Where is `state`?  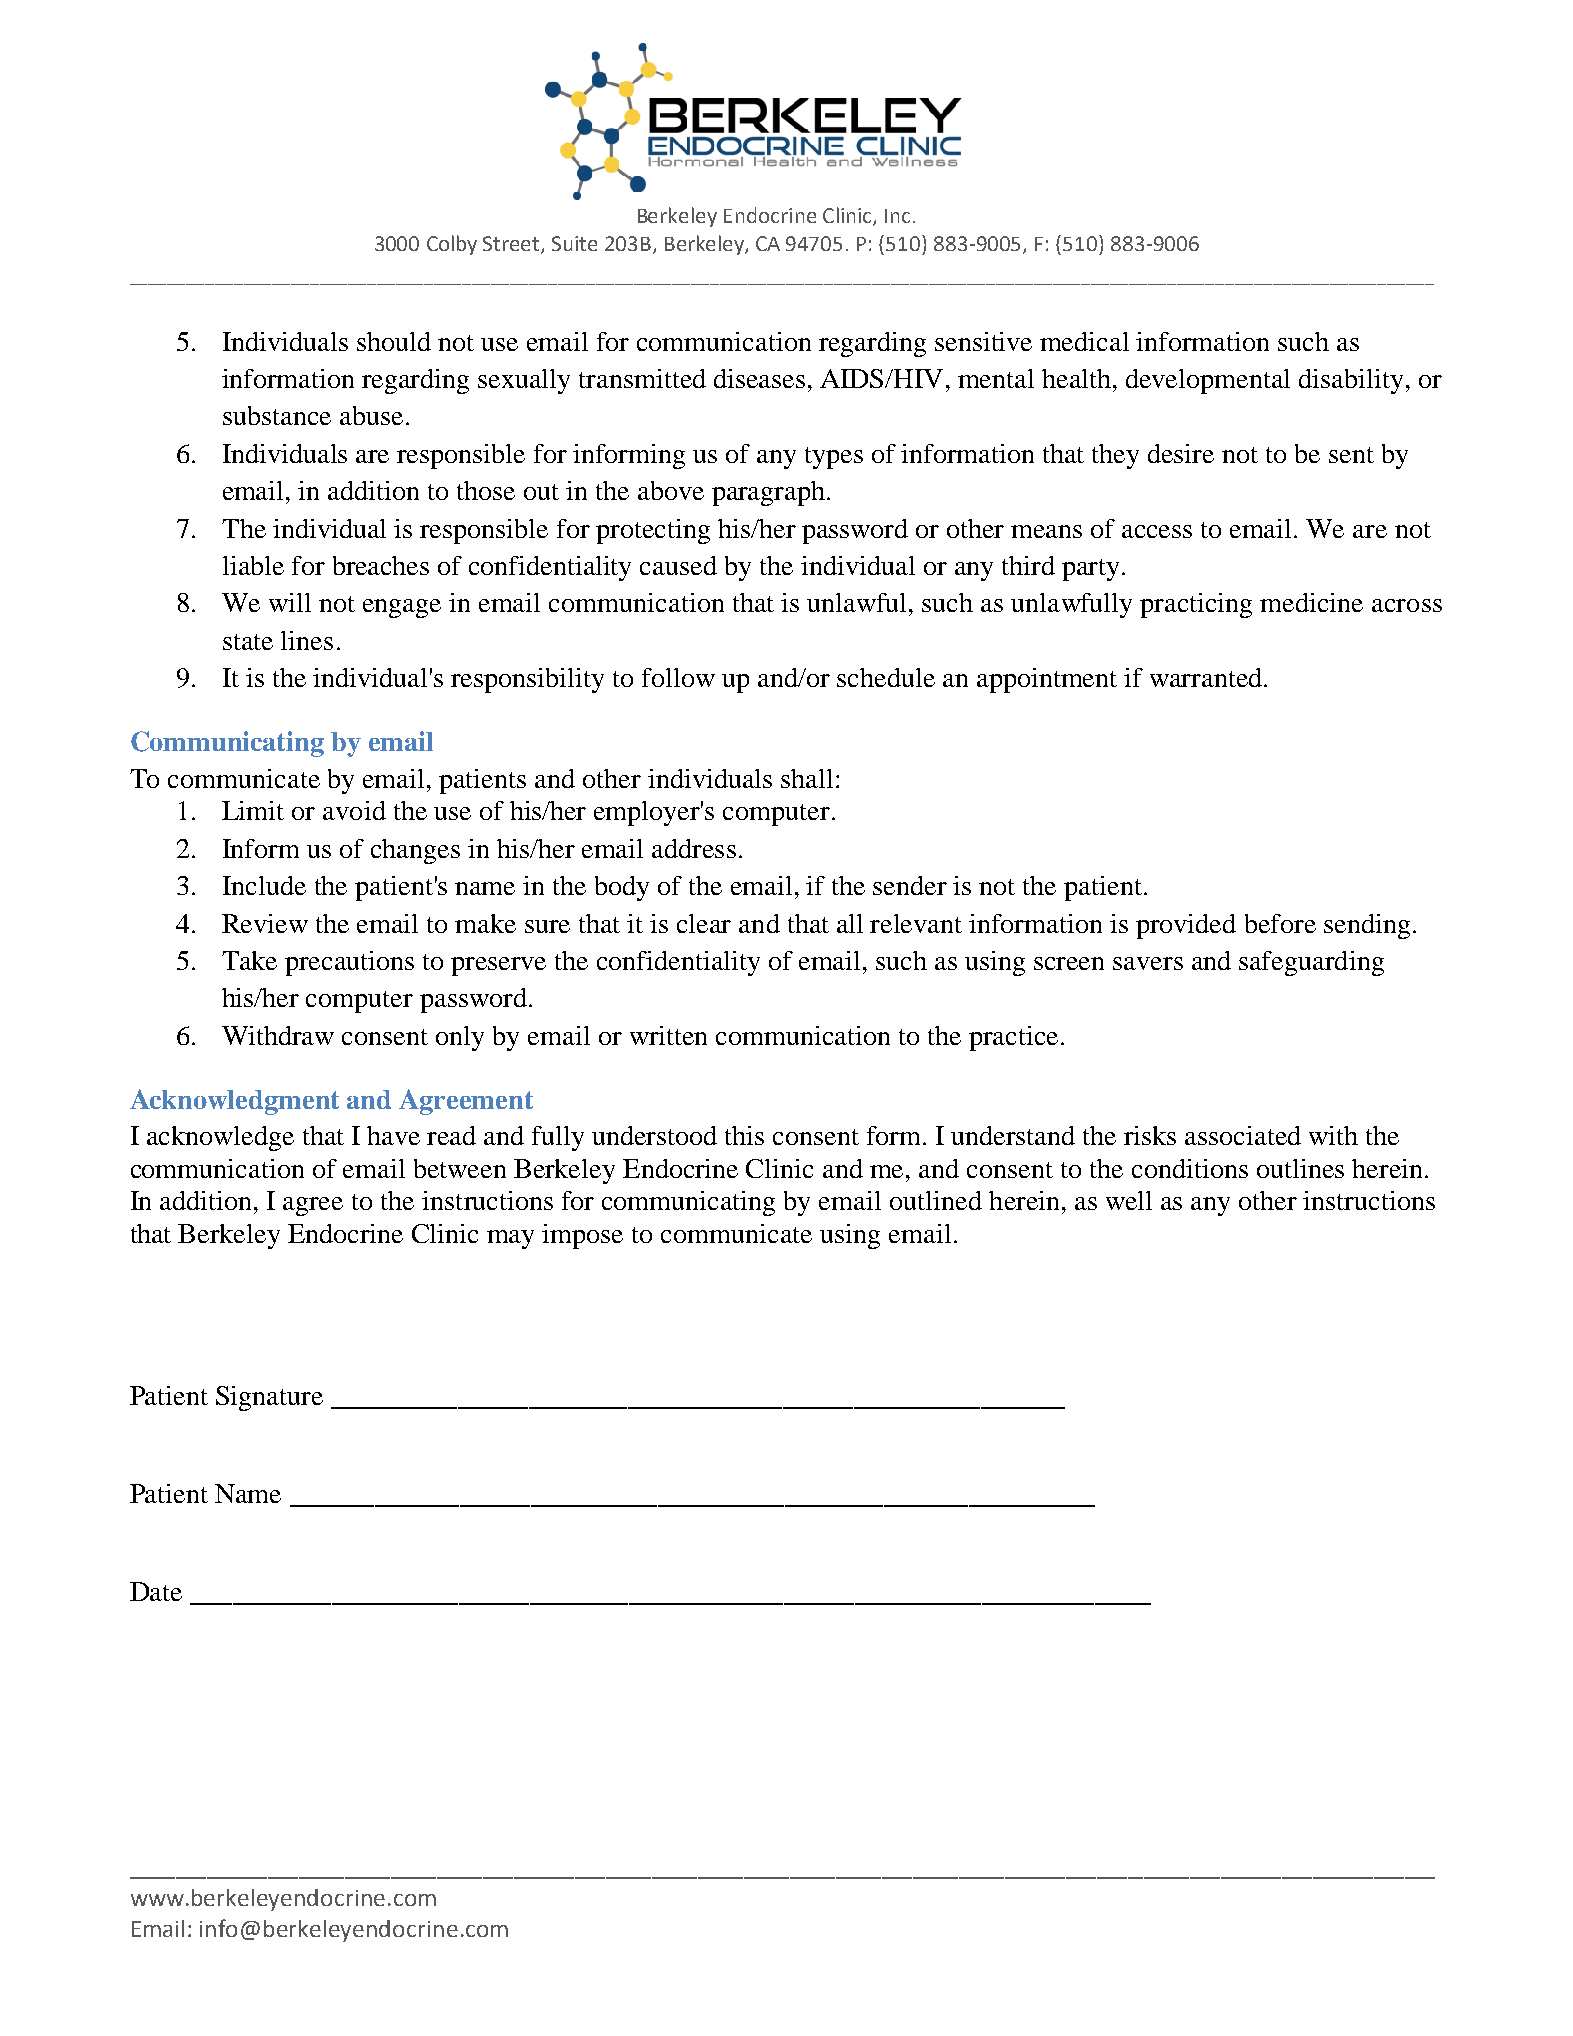 state is located at coordinates (248, 642).
